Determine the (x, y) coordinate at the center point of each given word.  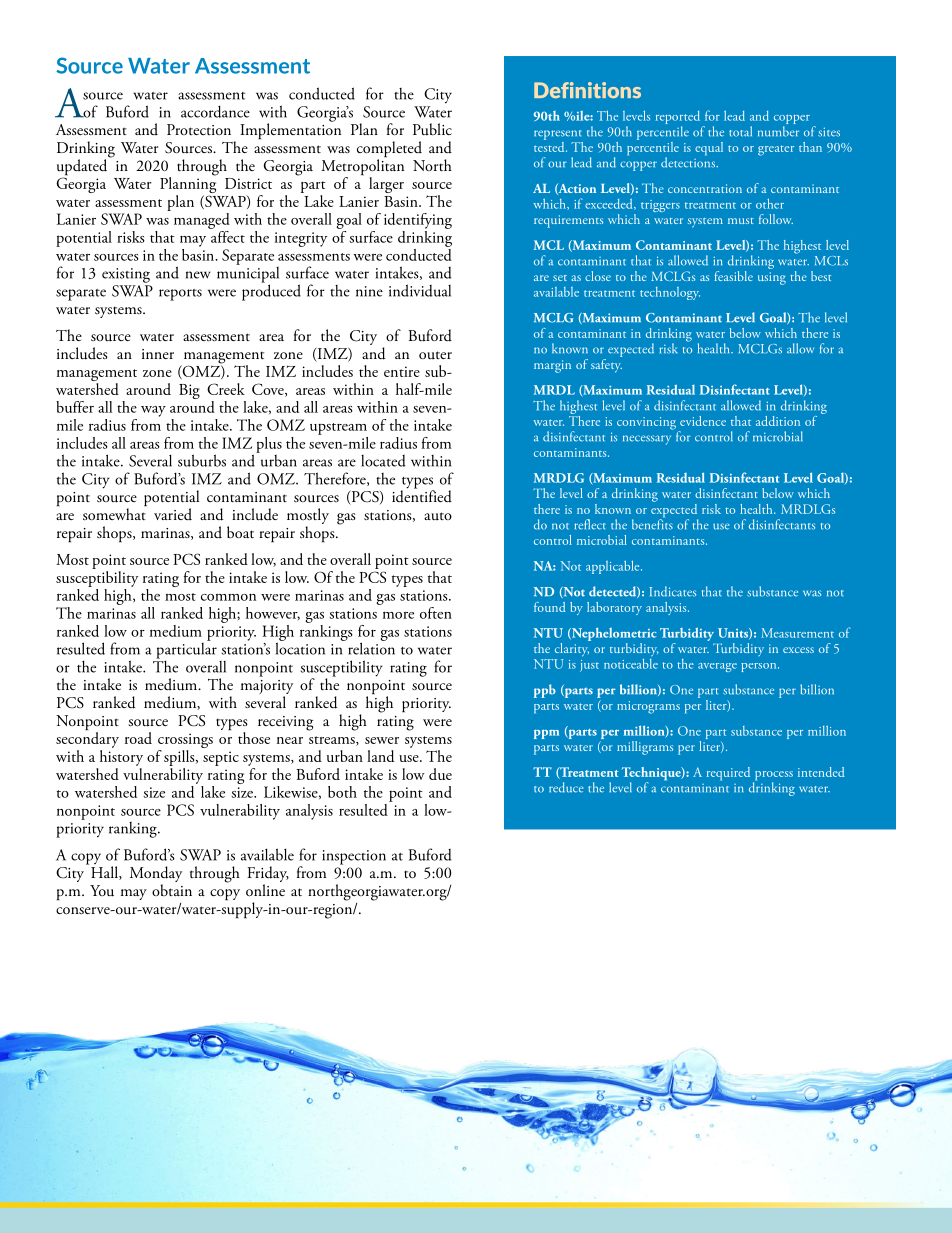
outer (435, 355)
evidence (703, 421)
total (740, 131)
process (773, 777)
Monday (156, 875)
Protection (199, 129)
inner (158, 354)
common (228, 597)
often (436, 613)
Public (432, 129)
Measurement (797, 633)
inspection (354, 857)
